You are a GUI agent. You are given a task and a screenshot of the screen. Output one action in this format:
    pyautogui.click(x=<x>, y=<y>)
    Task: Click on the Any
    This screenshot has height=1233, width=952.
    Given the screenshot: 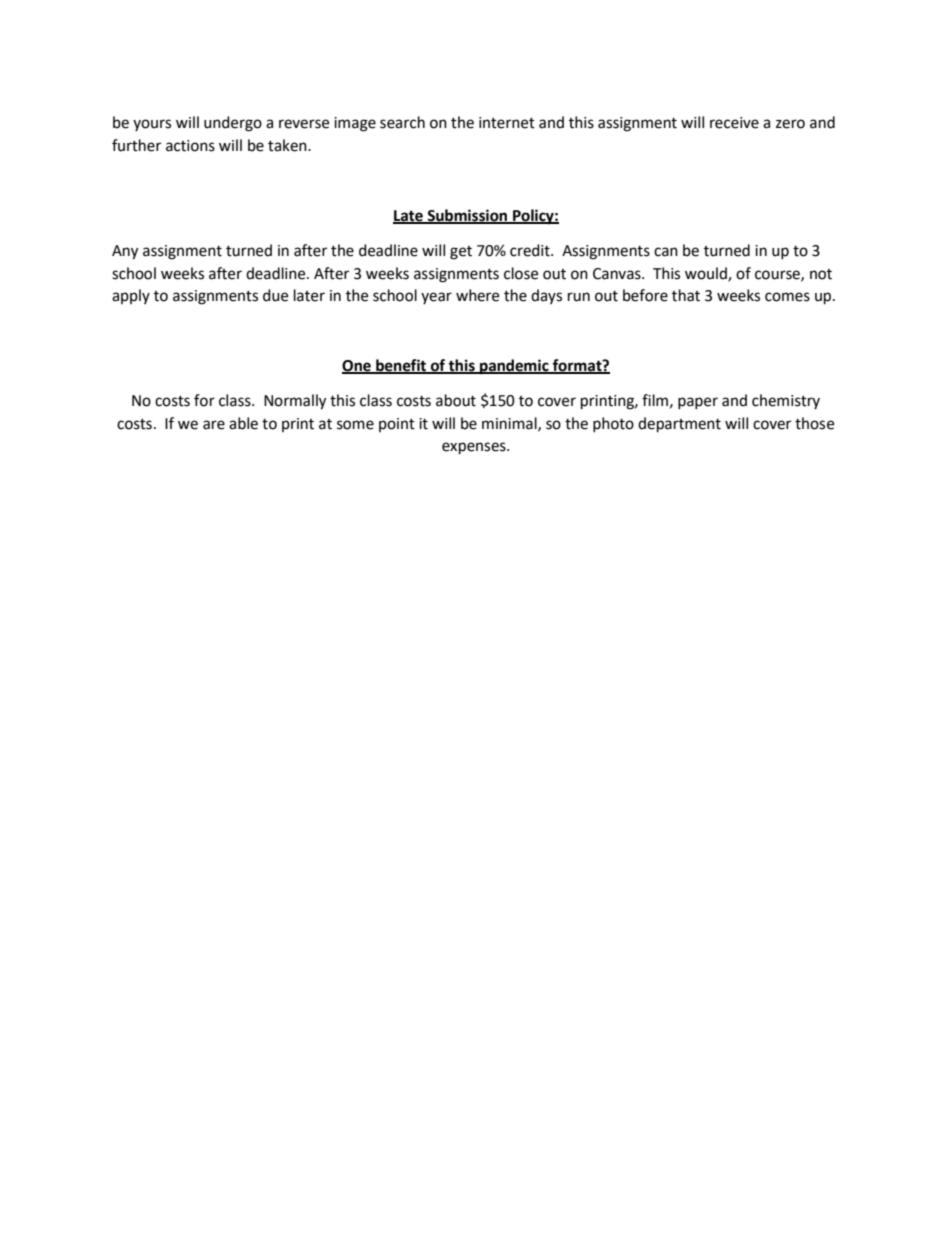 What is the action you would take?
    pyautogui.click(x=125, y=252)
